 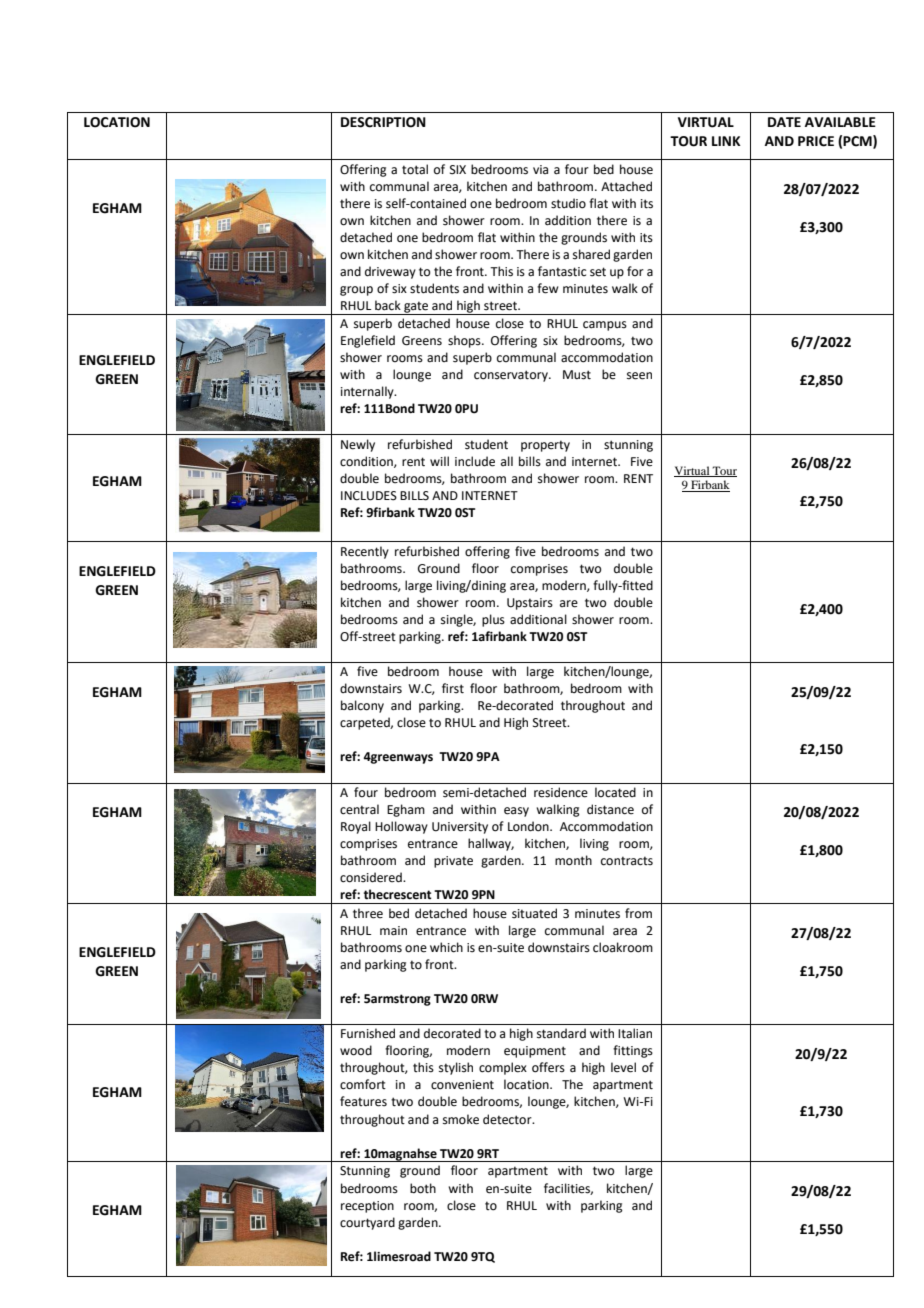 I want to click on Attached, so click(x=626, y=186).
